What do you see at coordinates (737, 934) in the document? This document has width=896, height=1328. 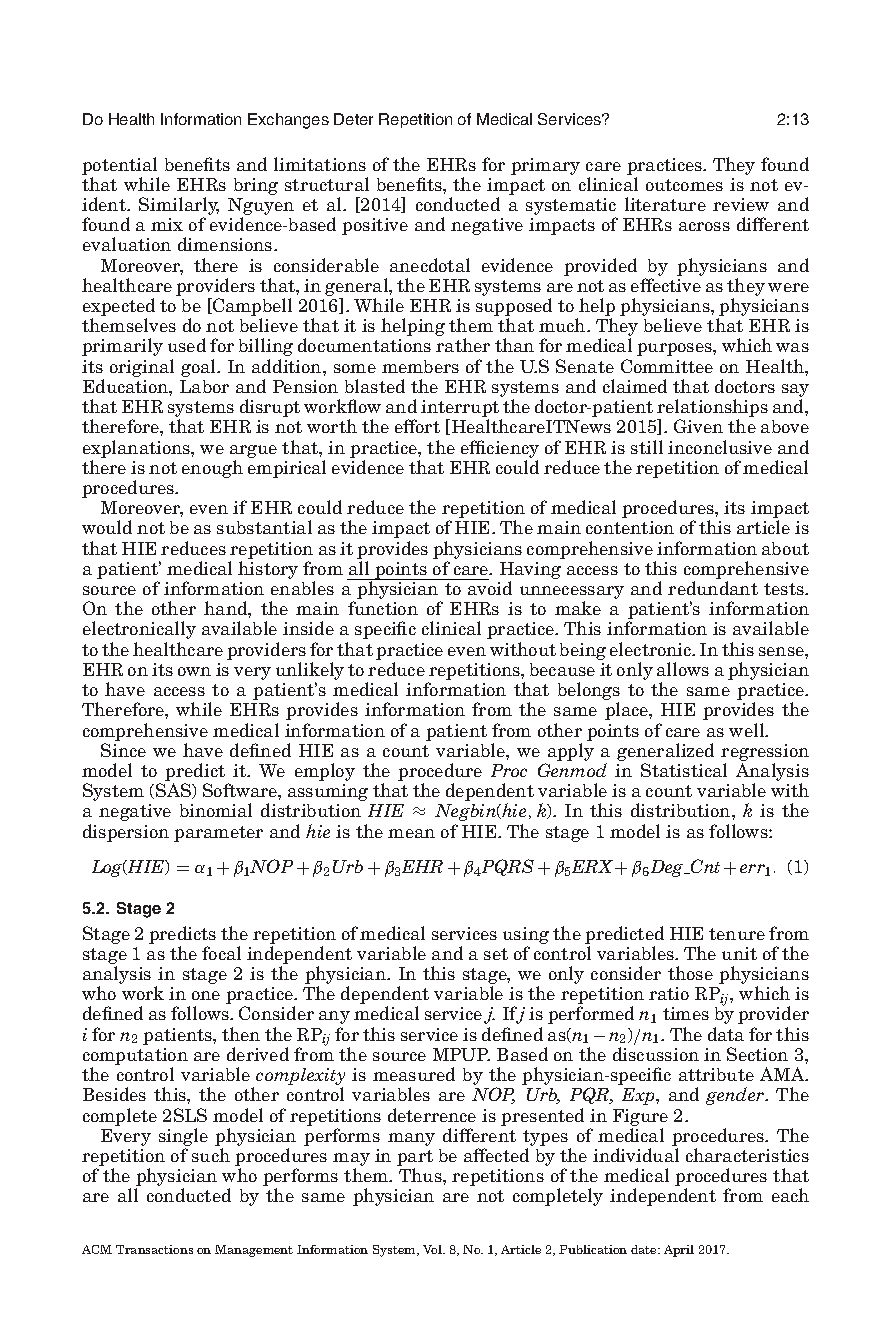 I see `tenure` at bounding box center [737, 934].
